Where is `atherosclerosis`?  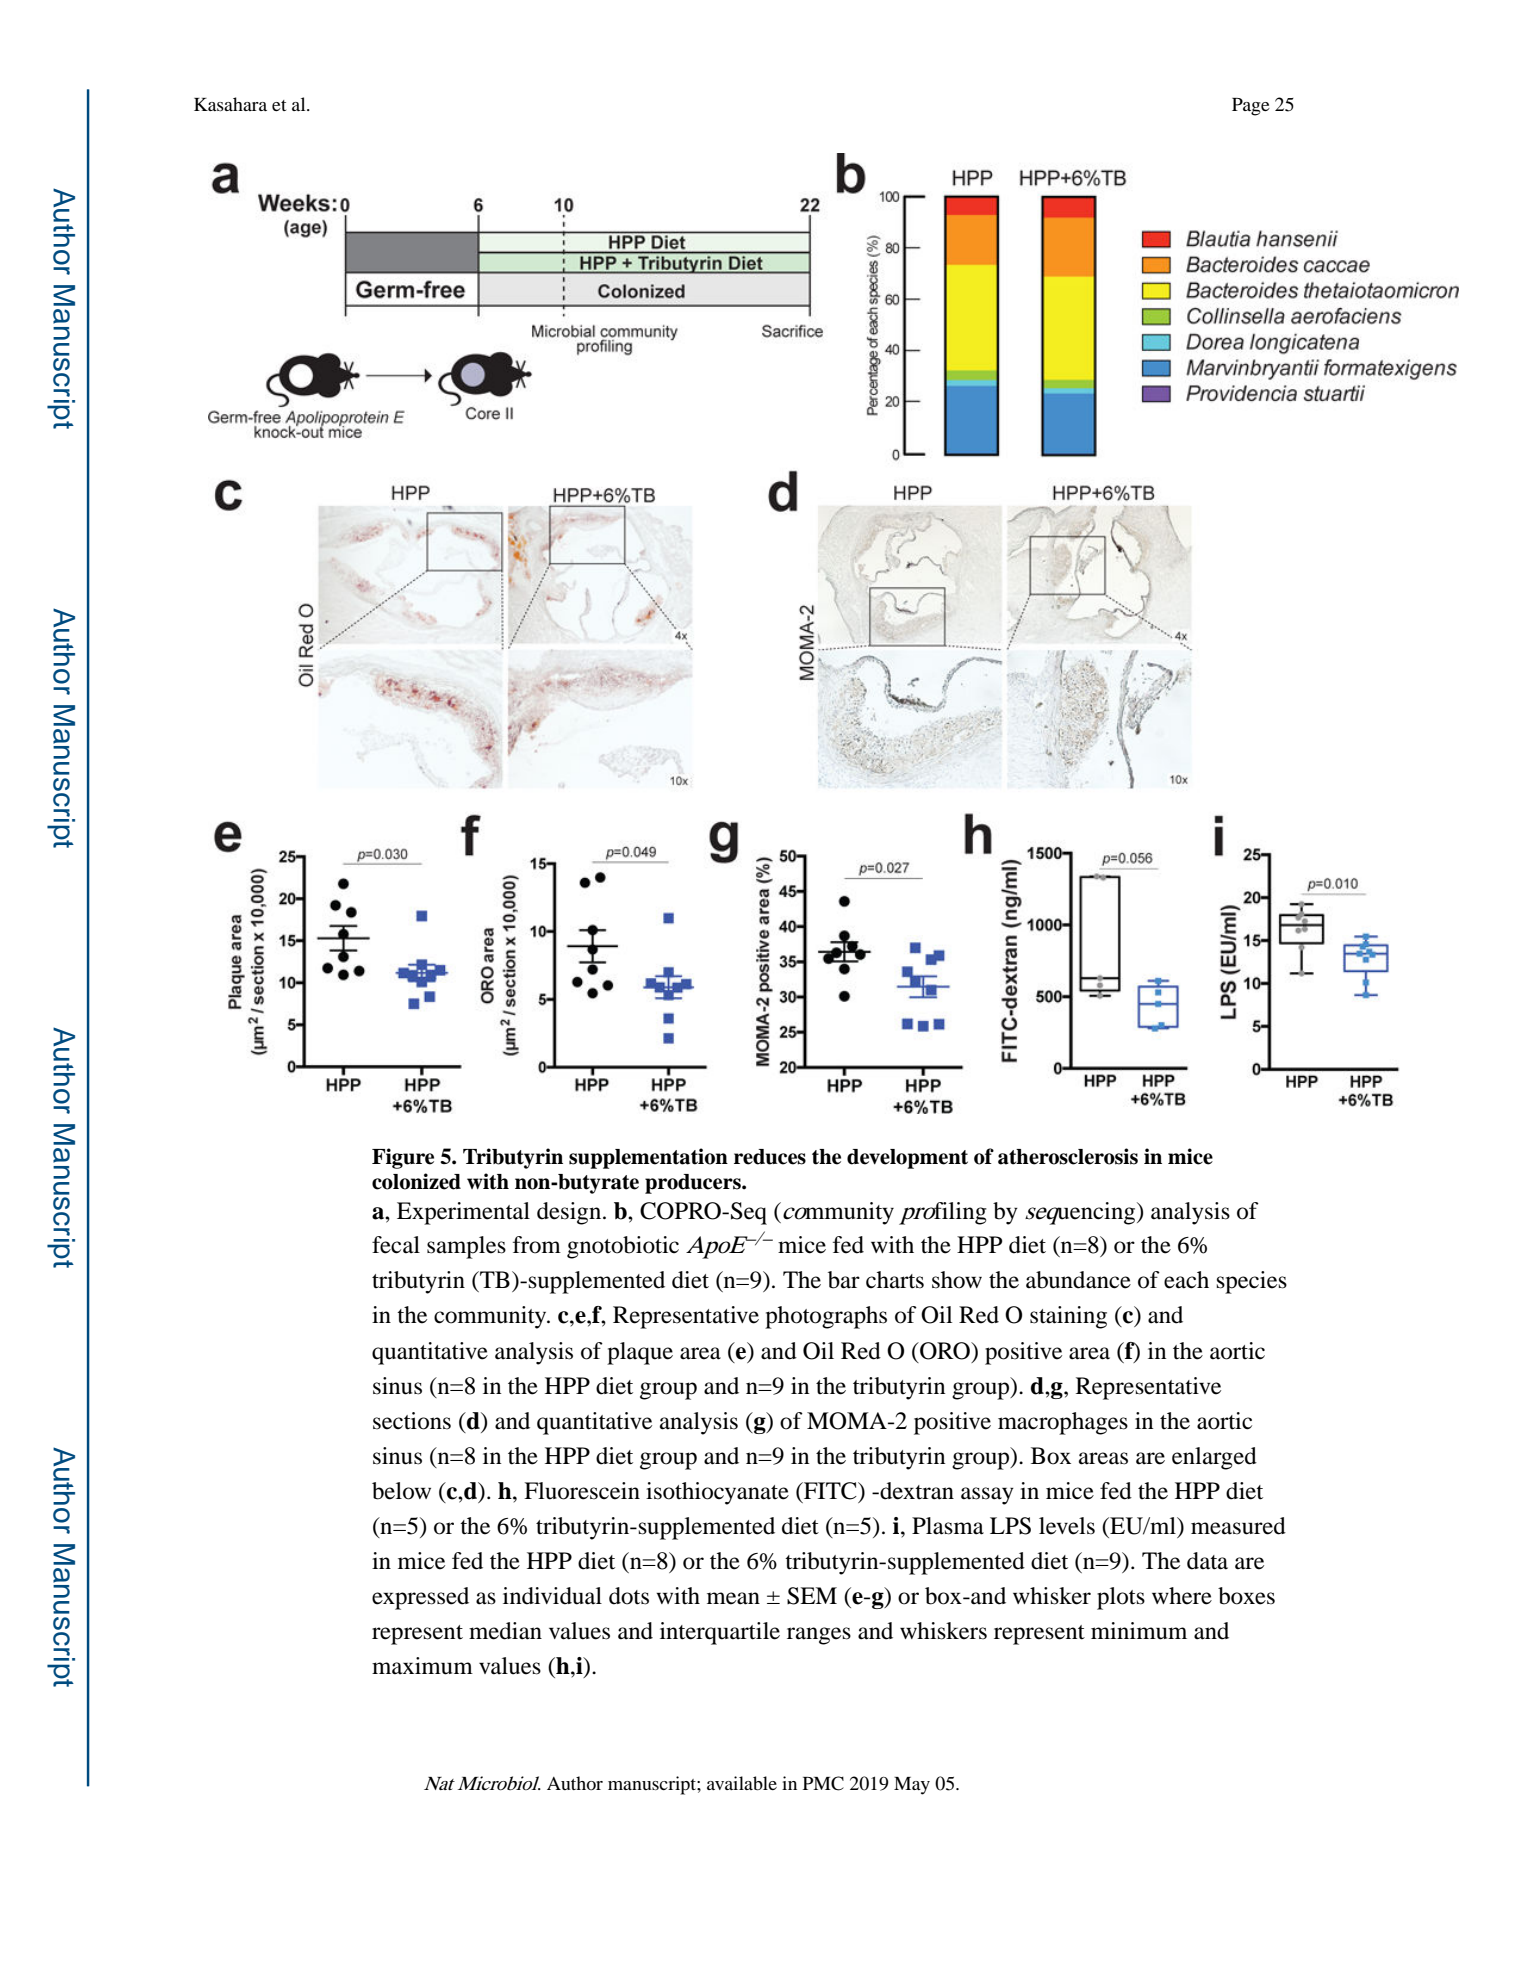
atherosclerosis is located at coordinates (1068, 1156).
